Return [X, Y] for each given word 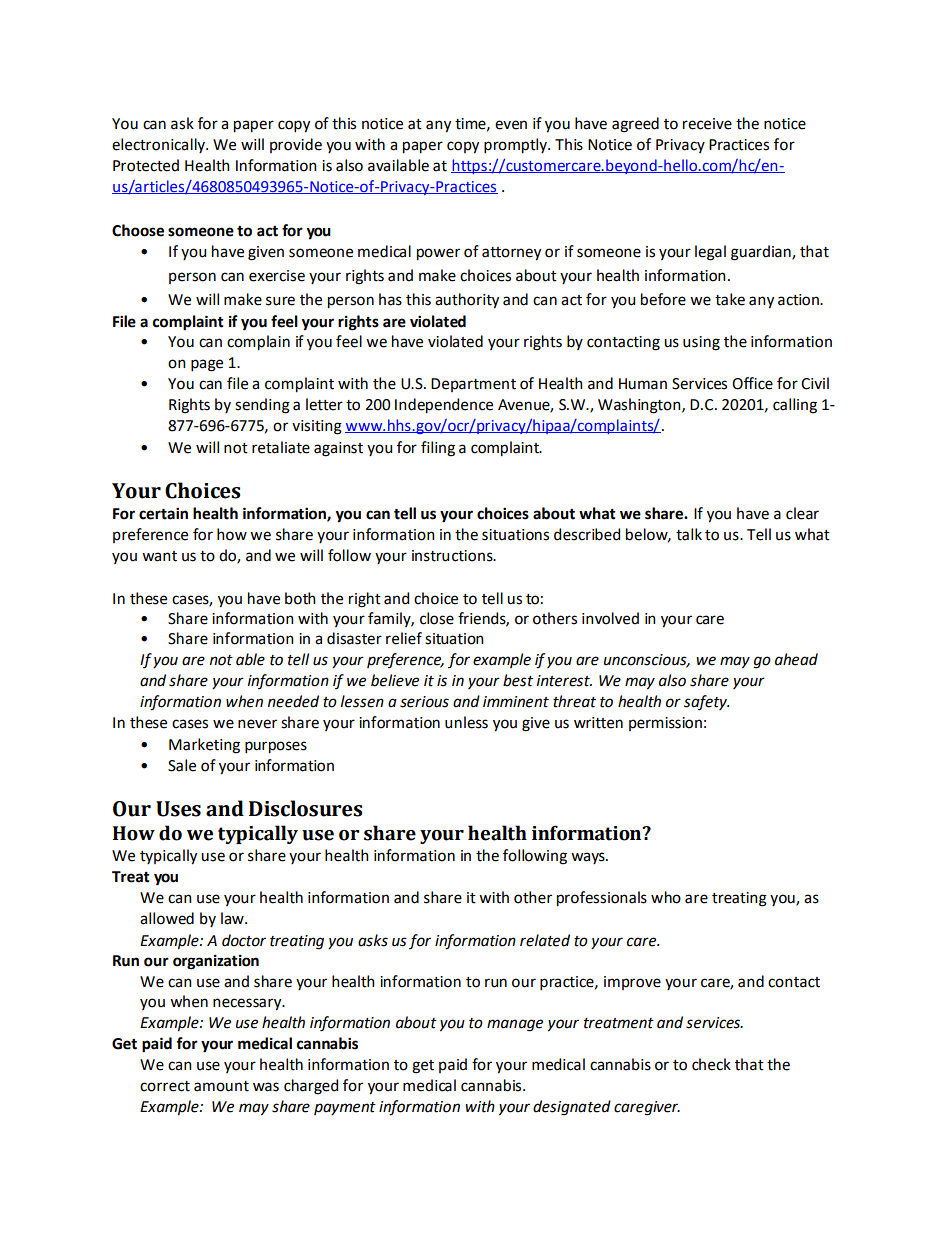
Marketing [204, 746]
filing [438, 449]
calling [795, 406]
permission [665, 724]
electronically [159, 145]
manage [515, 1025]
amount [221, 1086]
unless [466, 722]
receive [707, 124]
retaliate [281, 447]
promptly [516, 146]
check [711, 1064]
